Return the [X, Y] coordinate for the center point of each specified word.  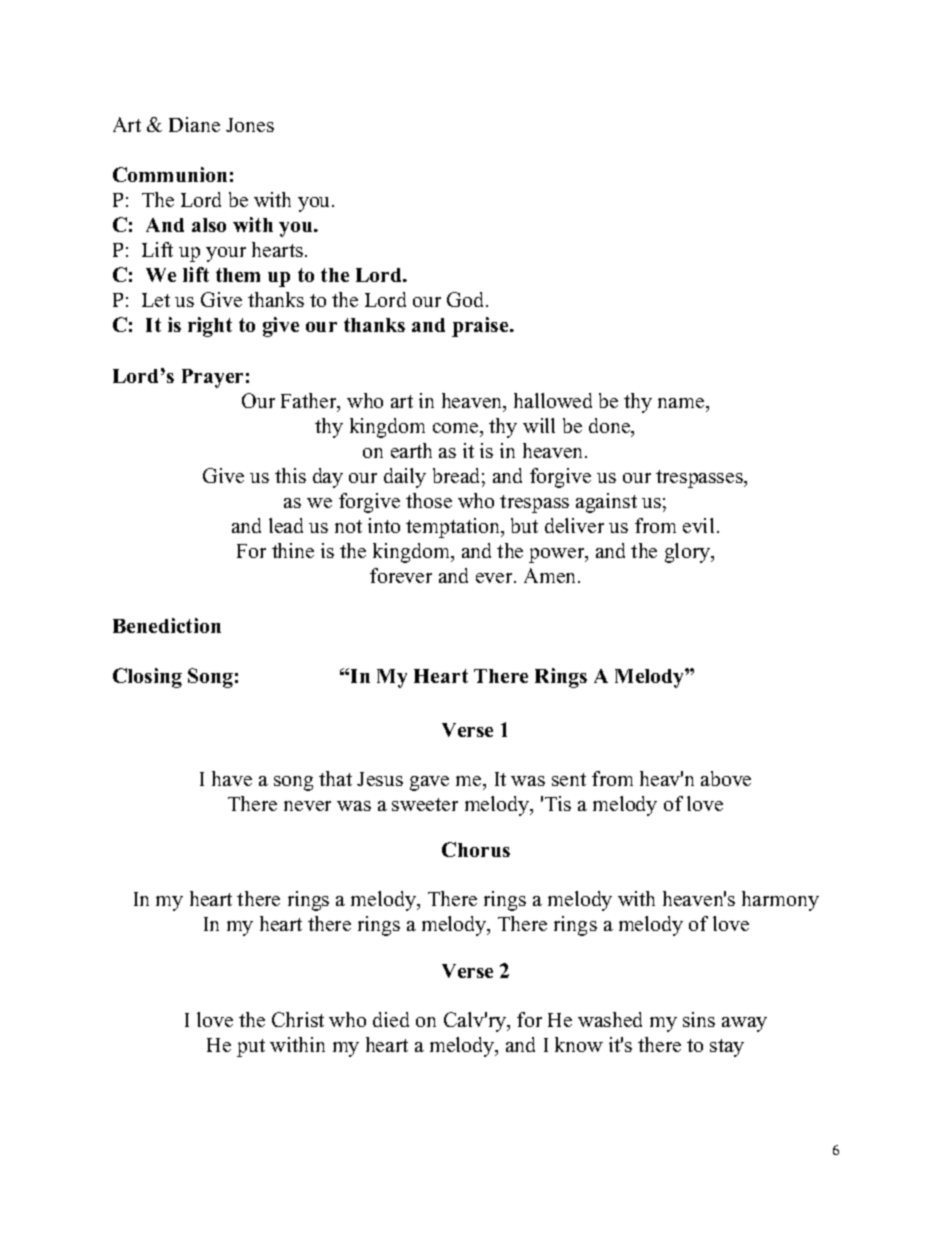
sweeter [425, 804]
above [726, 778]
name [682, 403]
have [232, 778]
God [467, 299]
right [210, 327]
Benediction [167, 625]
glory [688, 553]
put [251, 1048]
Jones [250, 125]
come [457, 428]
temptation [454, 528]
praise [481, 327]
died [391, 1019]
